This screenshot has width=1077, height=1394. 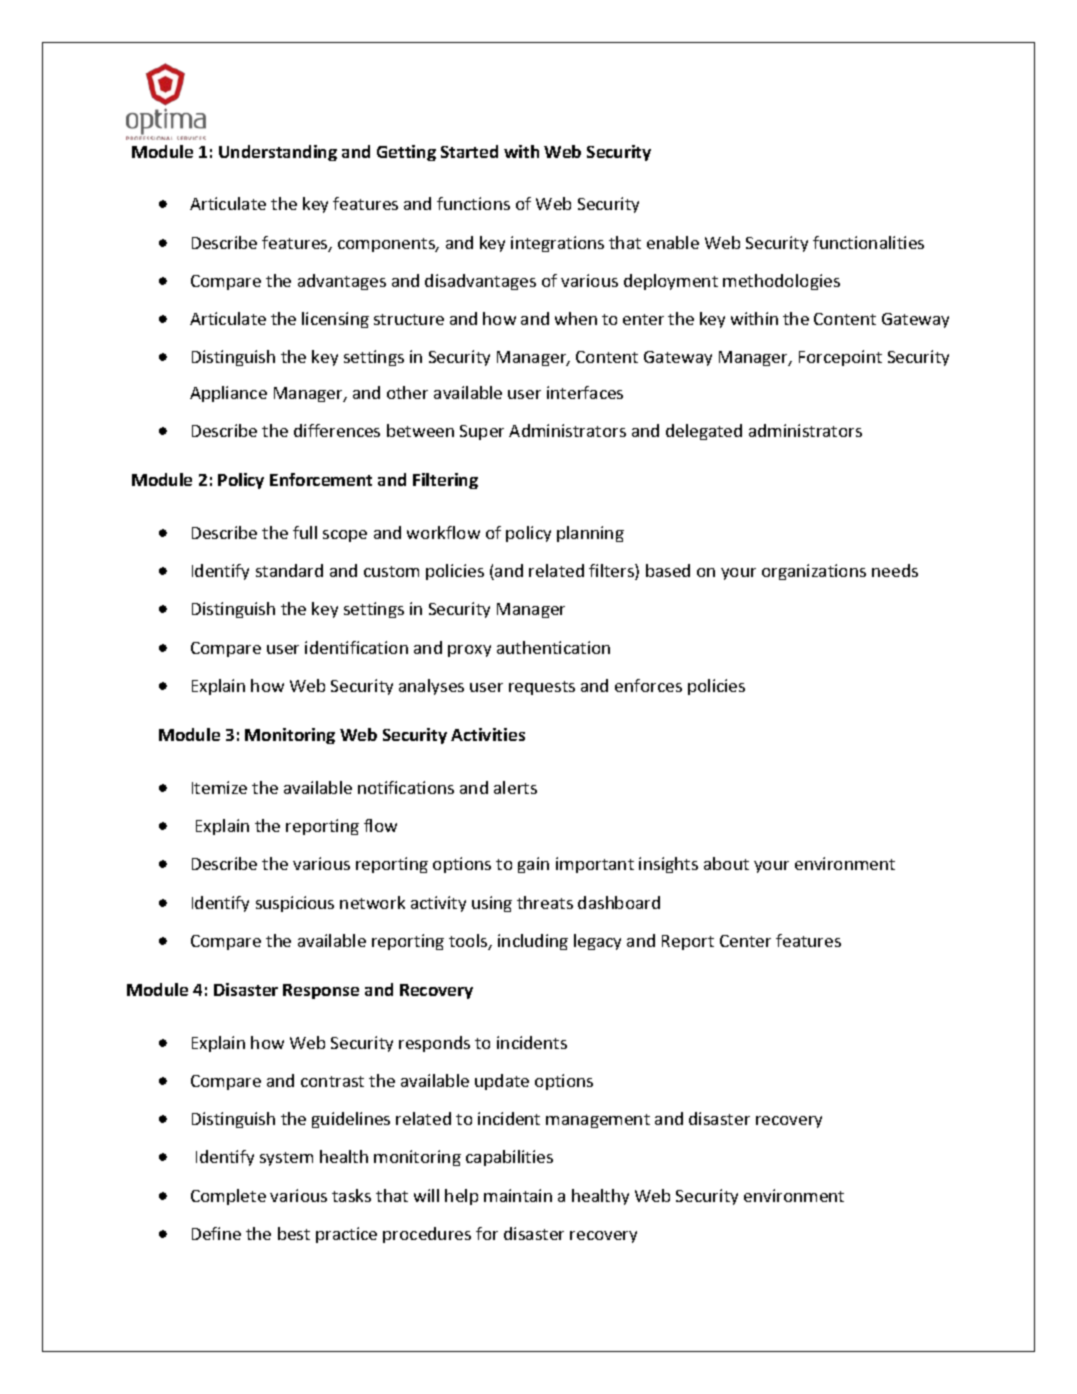 I want to click on Understanding, so click(x=278, y=153).
